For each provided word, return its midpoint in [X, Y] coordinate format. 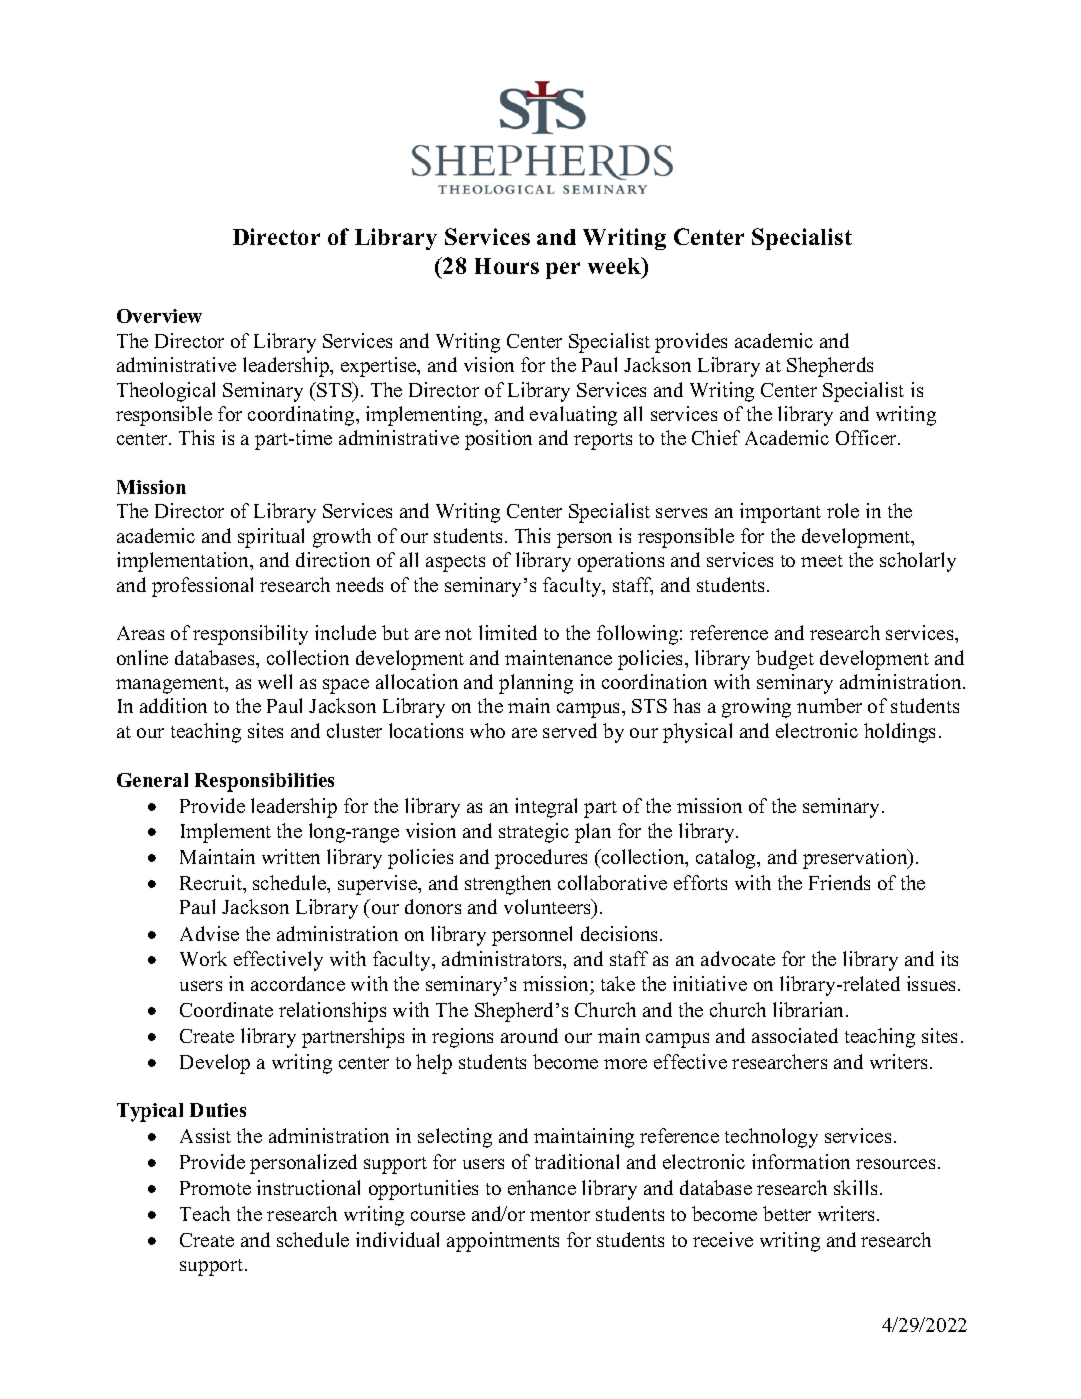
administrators [503, 960]
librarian [810, 1009]
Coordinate [226, 1009]
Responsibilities [264, 782]
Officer [867, 437]
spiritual [271, 538]
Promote [215, 1188]
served [570, 730]
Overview [159, 316]
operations [621, 562]
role [843, 510]
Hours [507, 266]
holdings [899, 733]
